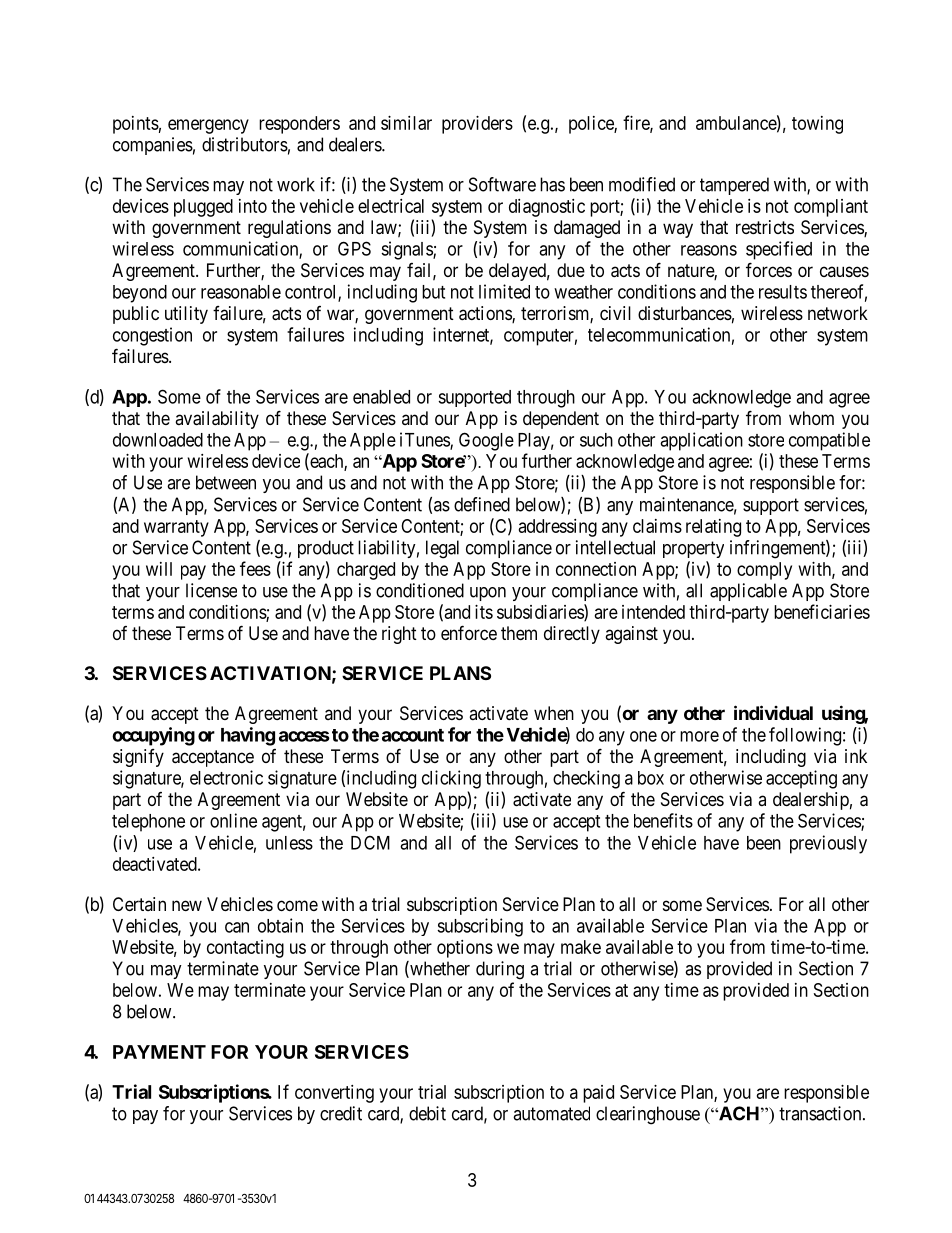  What do you see at coordinates (477, 125) in the screenshot?
I see `providers` at bounding box center [477, 125].
